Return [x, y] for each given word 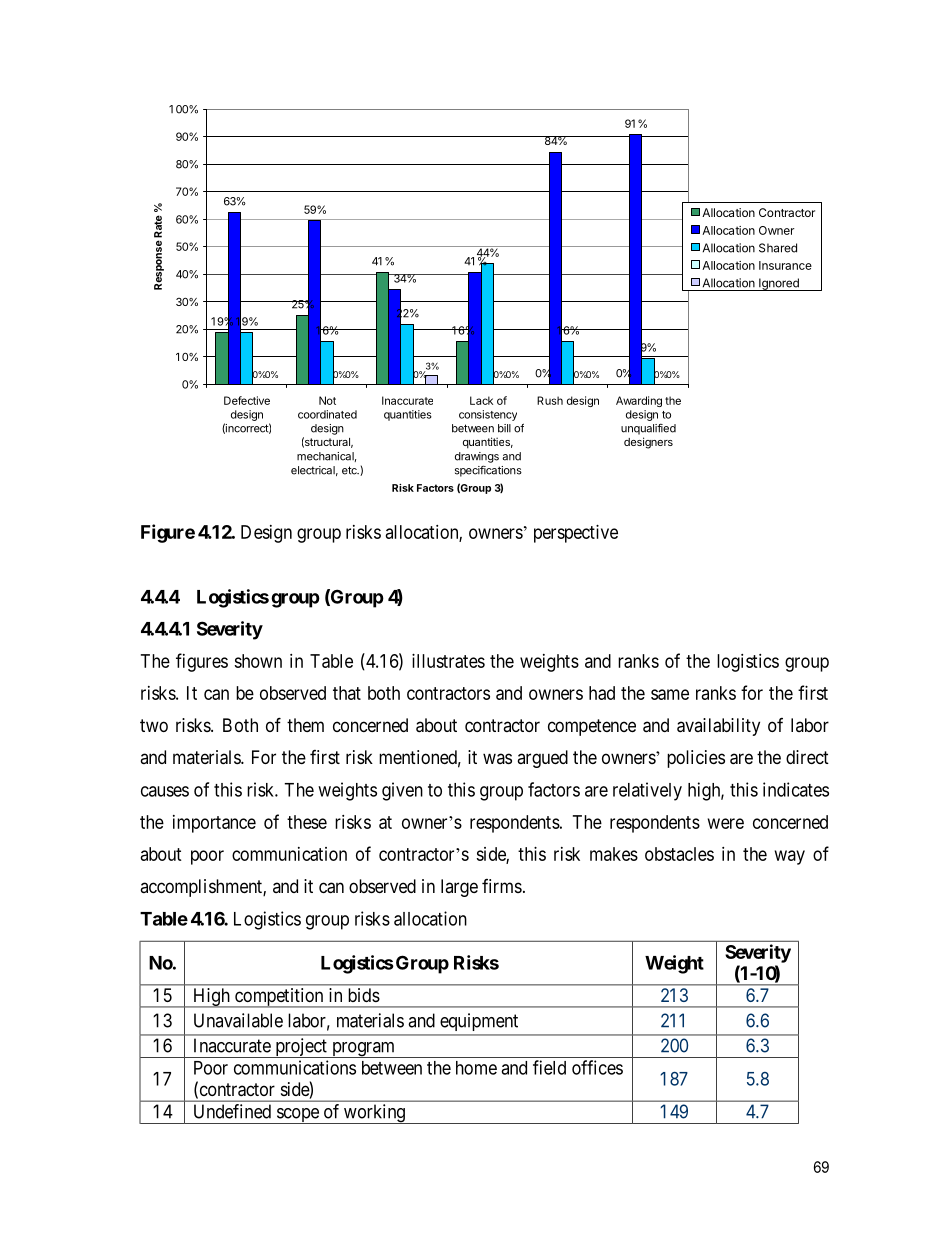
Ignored [779, 284]
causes [165, 791]
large [459, 888]
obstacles [679, 854]
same [670, 694]
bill [504, 428]
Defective [247, 400]
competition [279, 998]
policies [696, 759]
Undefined [232, 1111]
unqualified [648, 429]
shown [258, 661]
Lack [481, 400]
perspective [576, 534]
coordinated [327, 414]
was [497, 758]
